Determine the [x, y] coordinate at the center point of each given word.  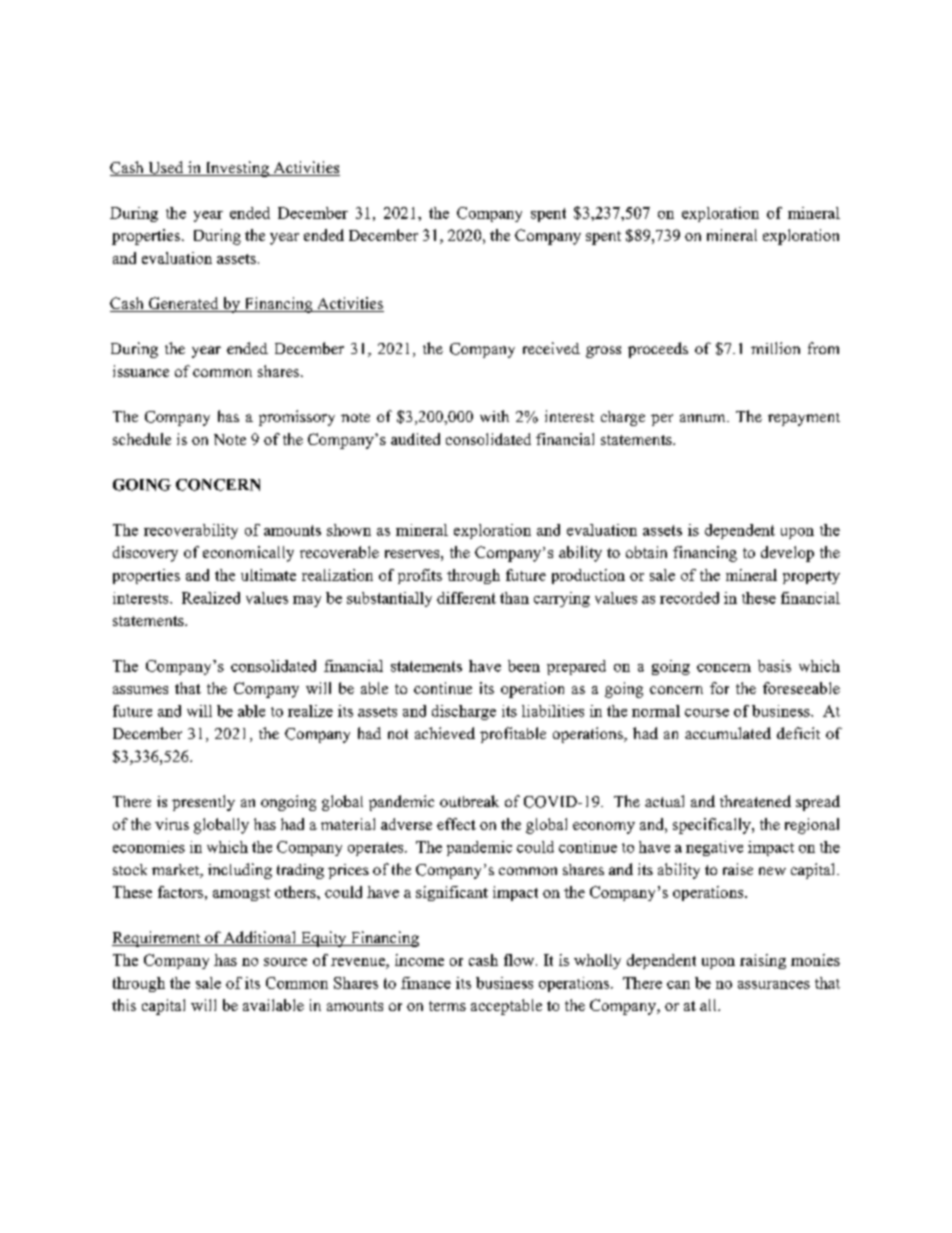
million [775, 348]
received [551, 348]
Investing [237, 169]
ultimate [268, 575]
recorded [689, 598]
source [285, 962]
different [466, 598]
